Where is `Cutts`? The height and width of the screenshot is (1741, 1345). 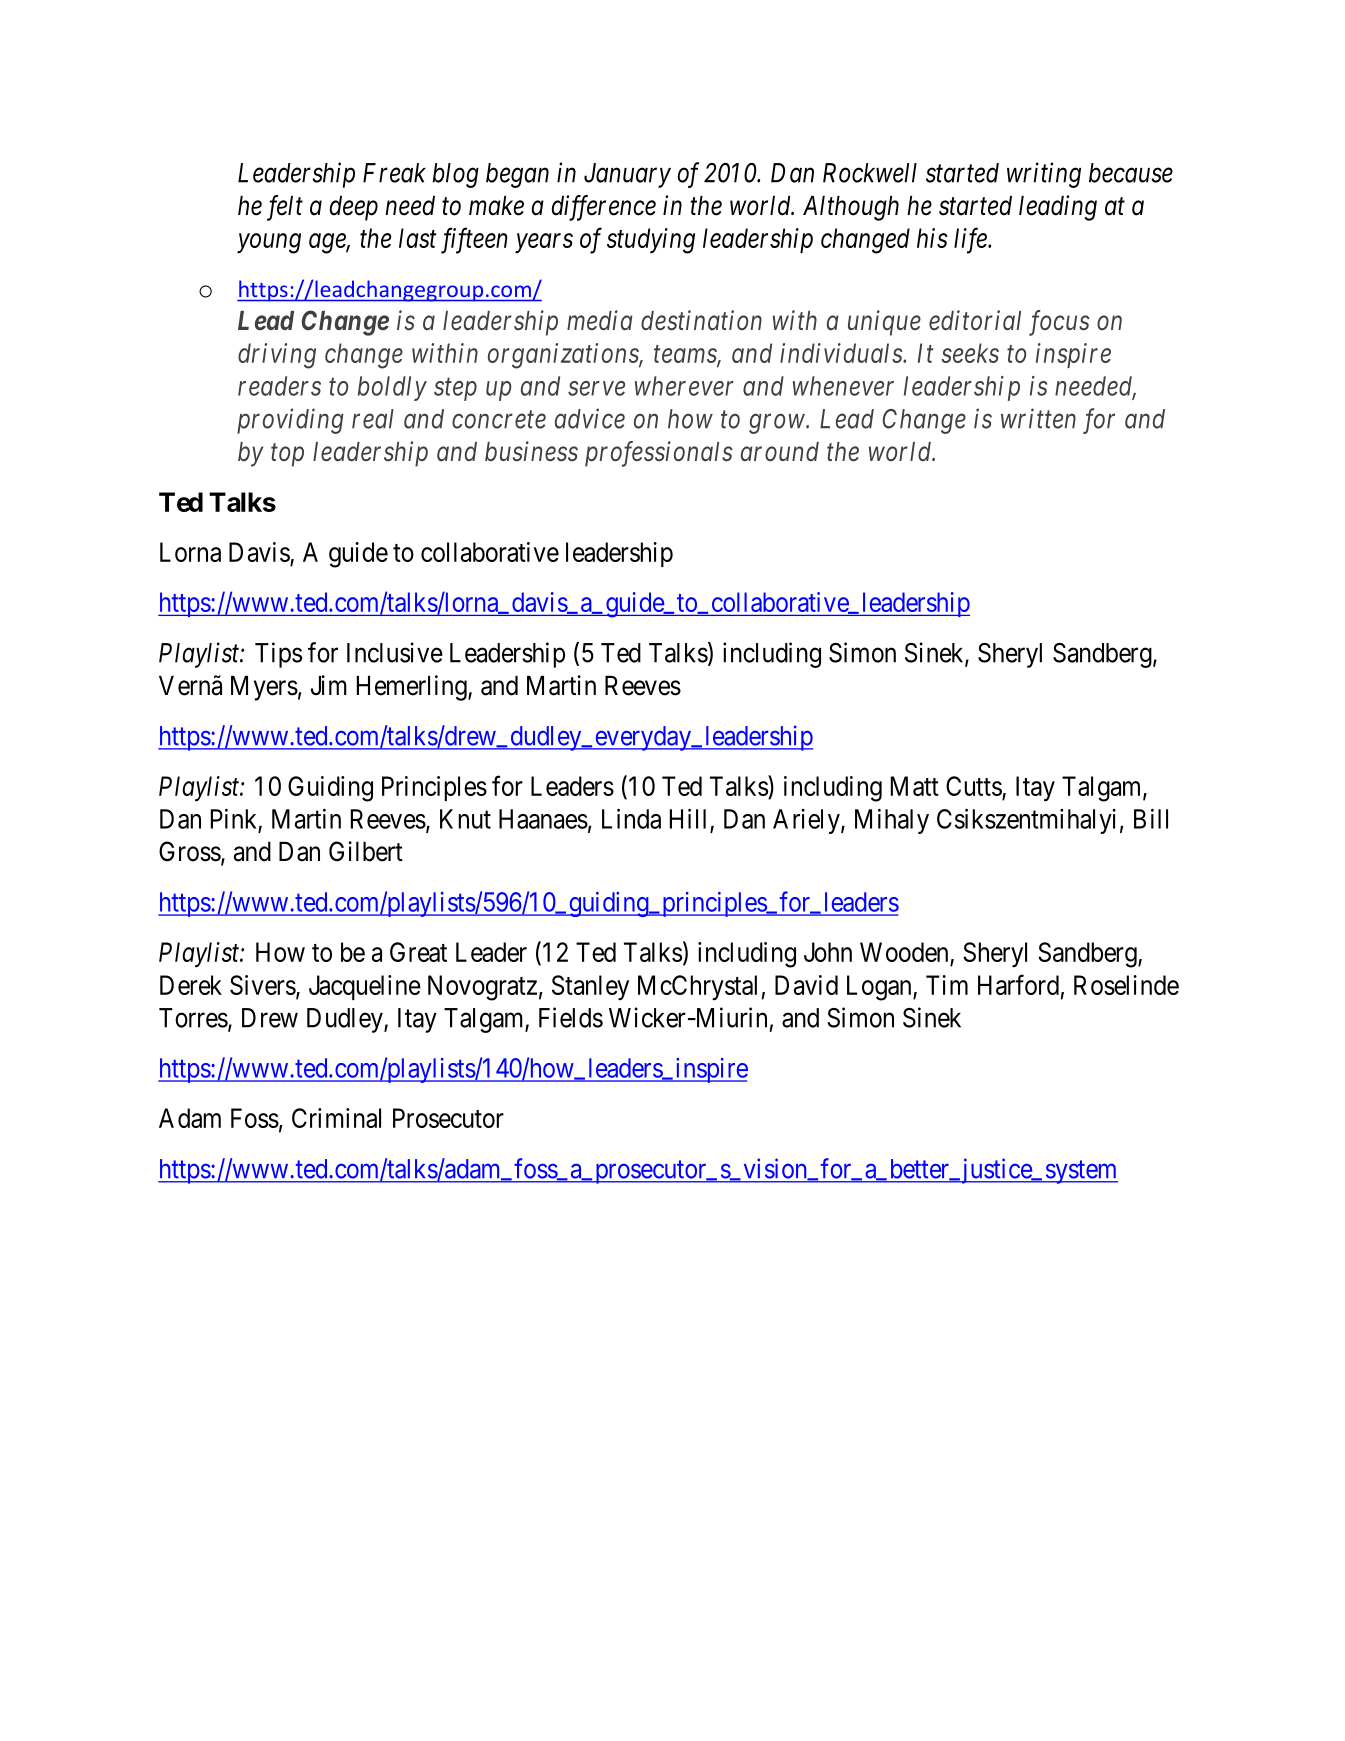 Cutts is located at coordinates (974, 787).
